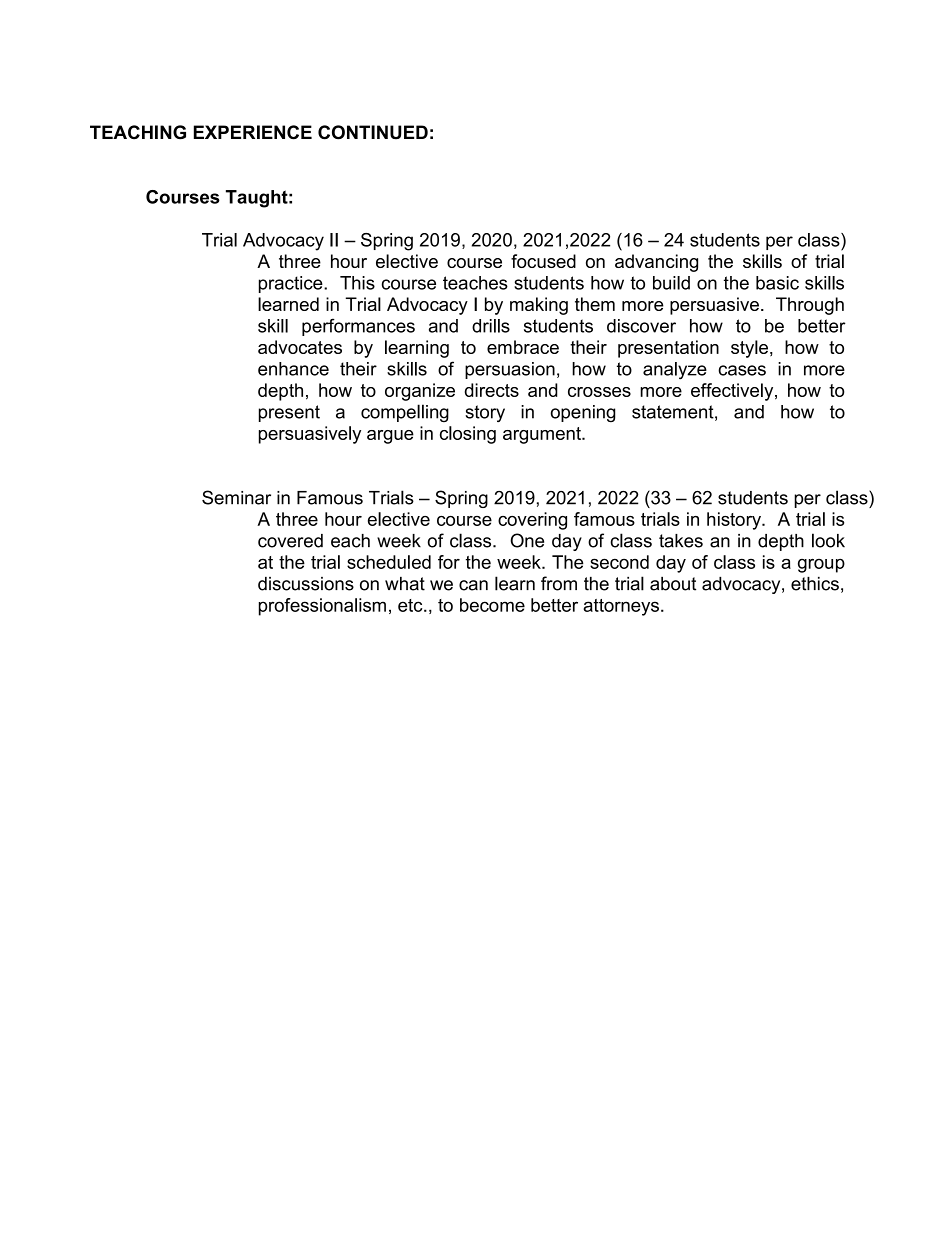  Describe the element at coordinates (373, 132) in the image. I see `CONTINUED` at that location.
